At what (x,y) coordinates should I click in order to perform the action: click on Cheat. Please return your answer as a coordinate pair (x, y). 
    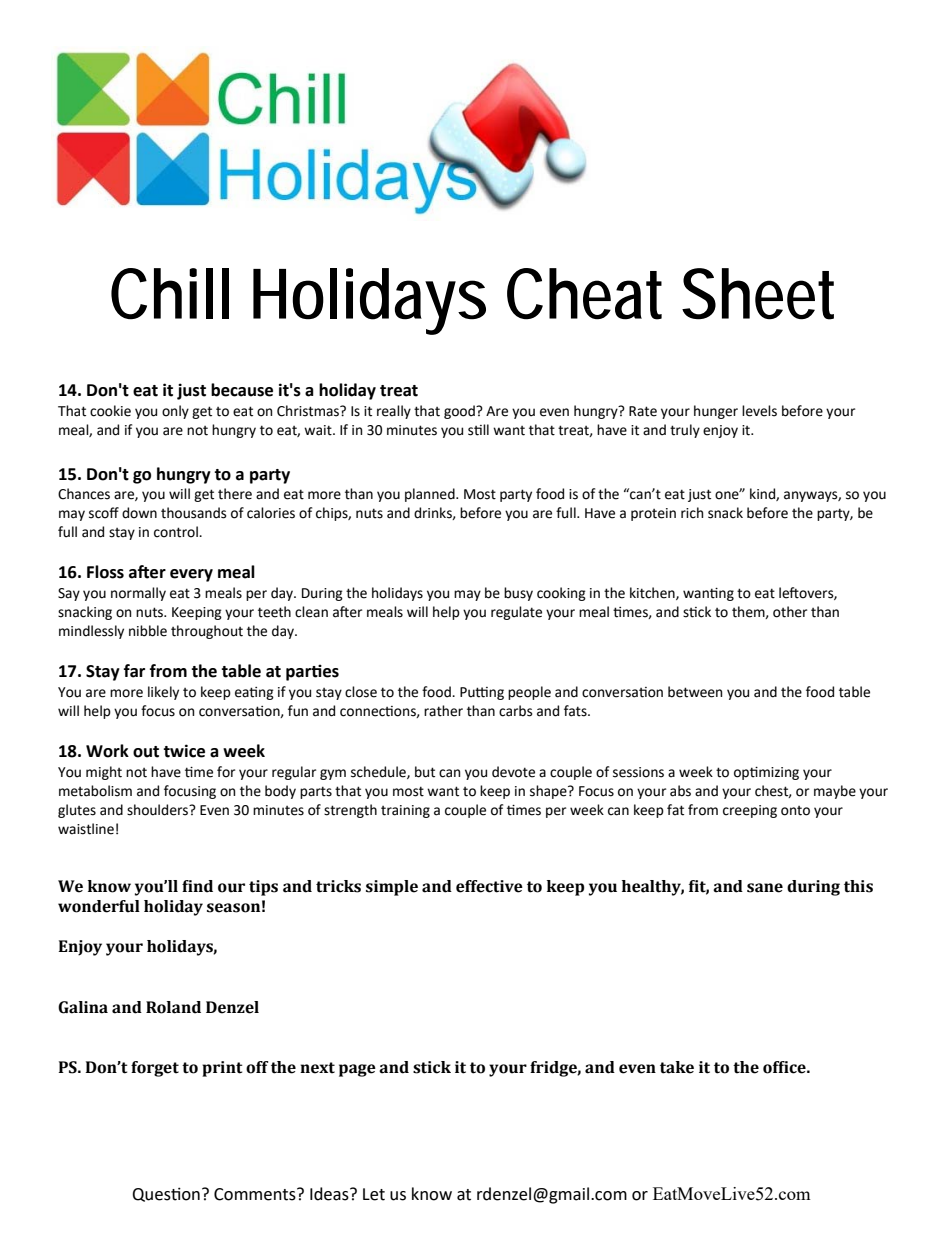
    Looking at the image, I should click on (584, 294).
